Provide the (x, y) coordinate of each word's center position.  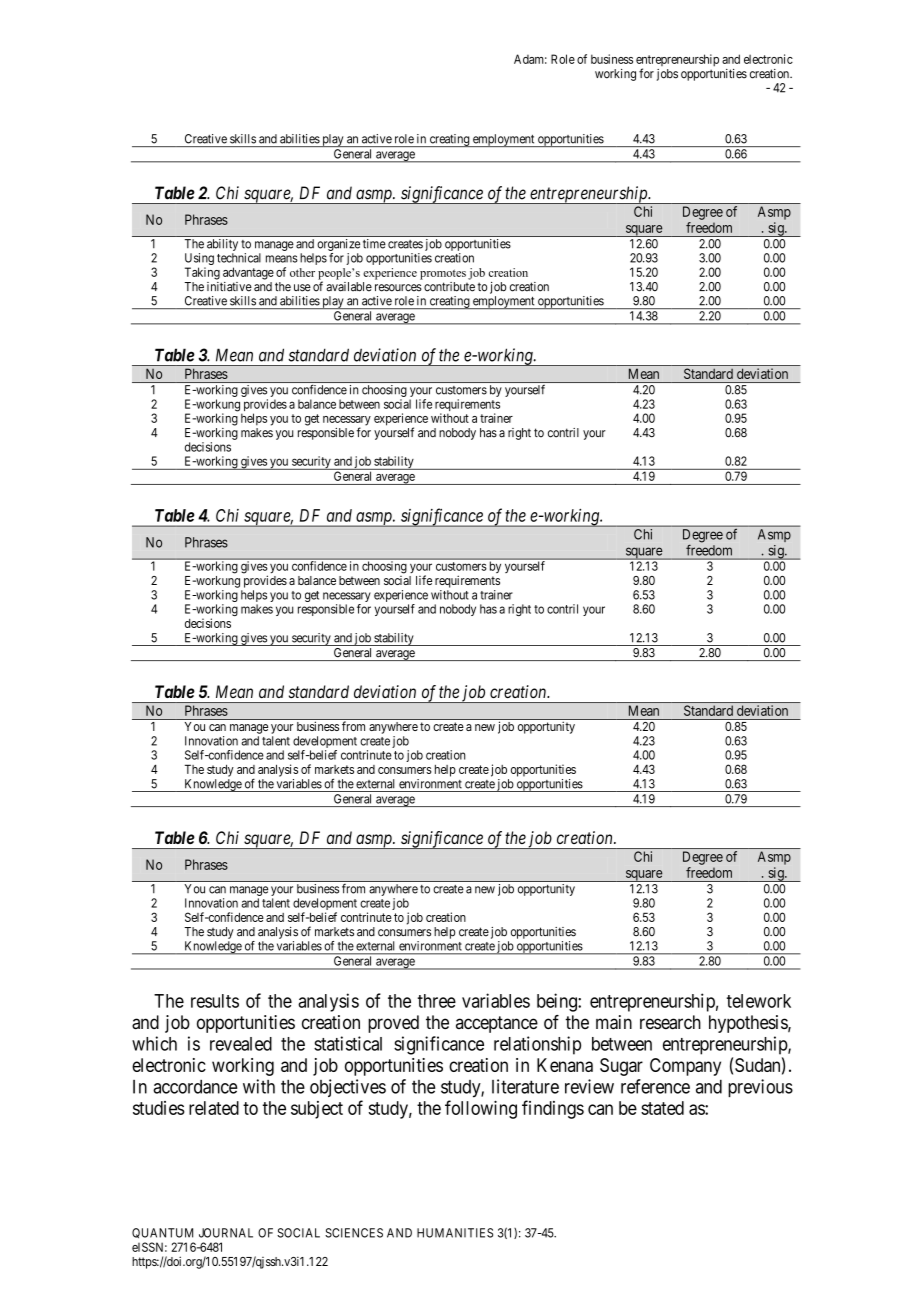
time (374, 244)
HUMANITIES (455, 1233)
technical (239, 258)
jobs (667, 75)
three (437, 1001)
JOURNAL (226, 1233)
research (670, 1022)
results (215, 1001)
